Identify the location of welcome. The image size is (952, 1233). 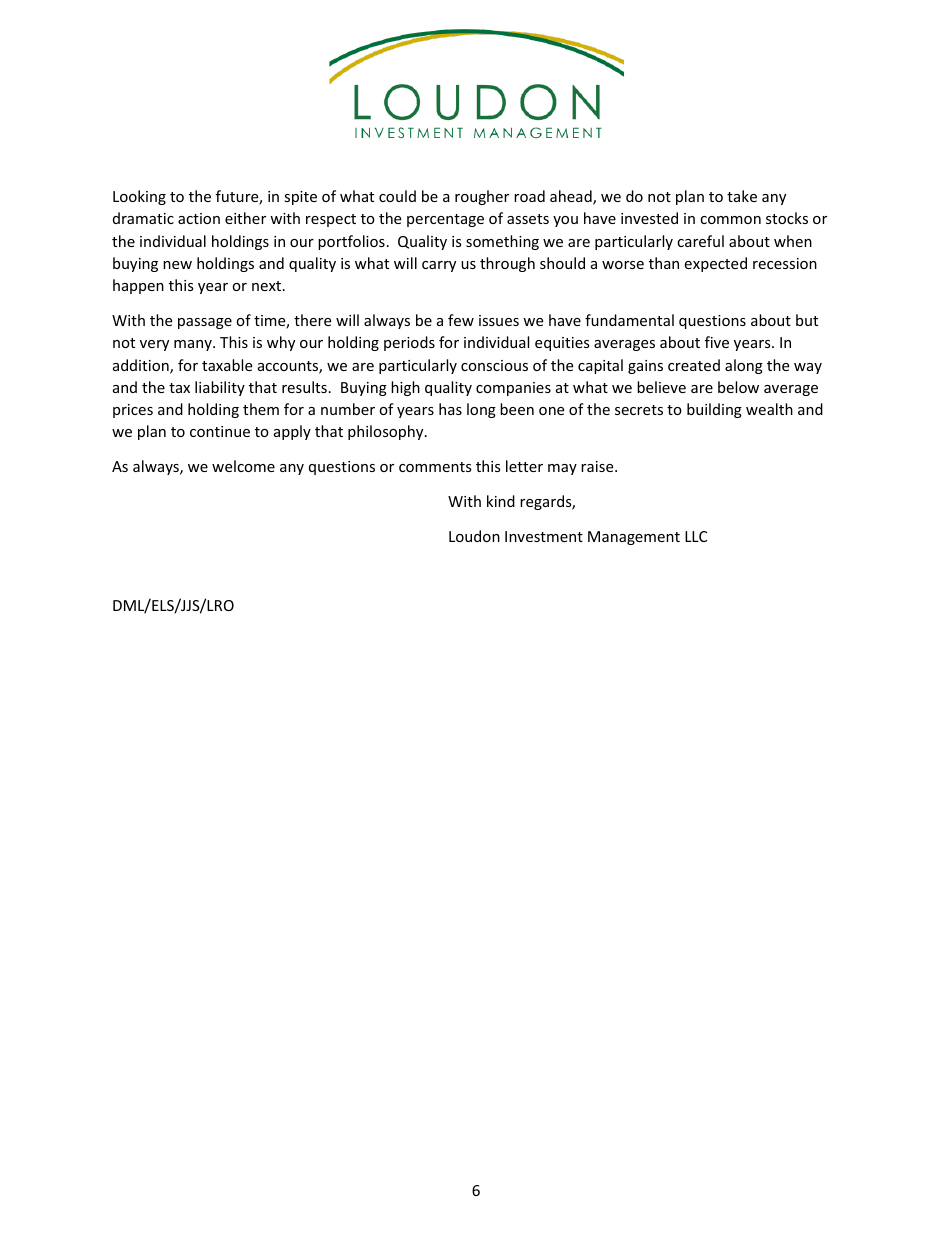
(243, 466).
